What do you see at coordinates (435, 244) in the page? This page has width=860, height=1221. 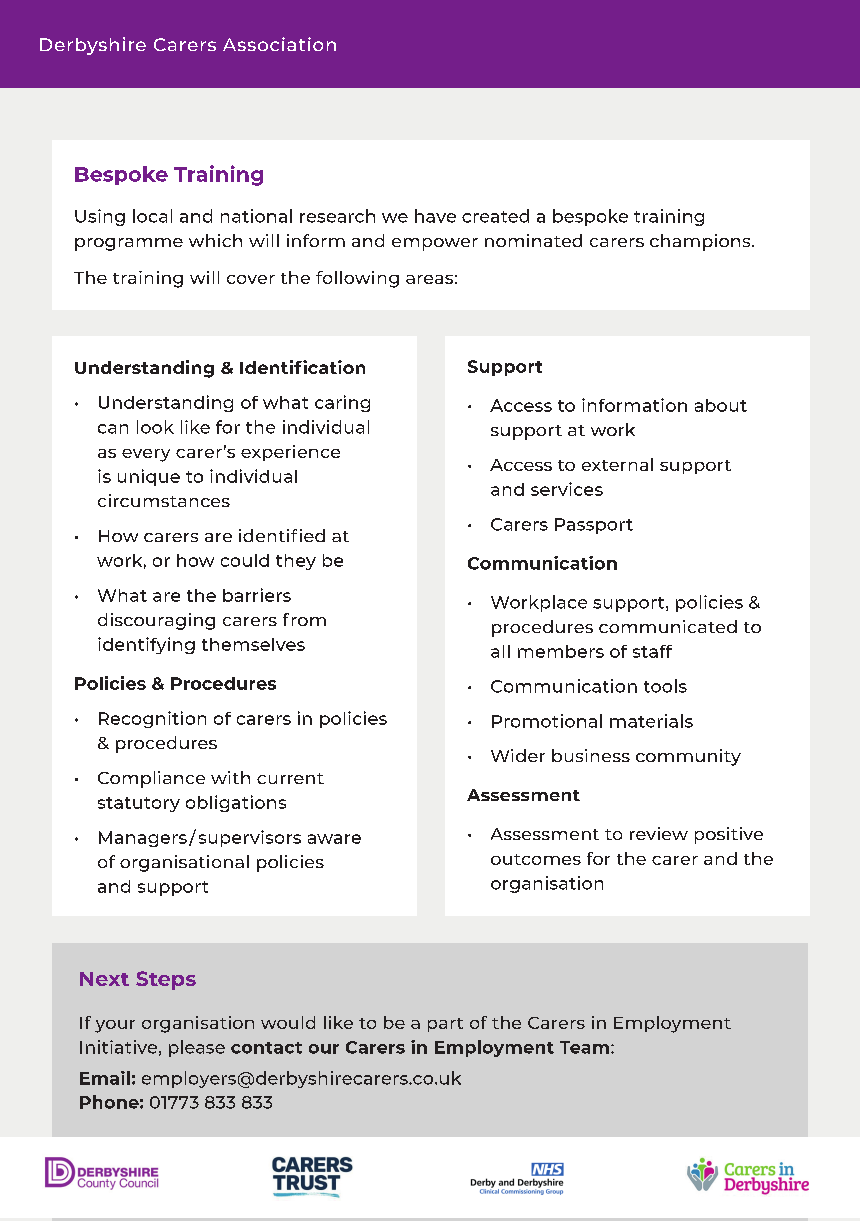 I see `empower` at bounding box center [435, 244].
